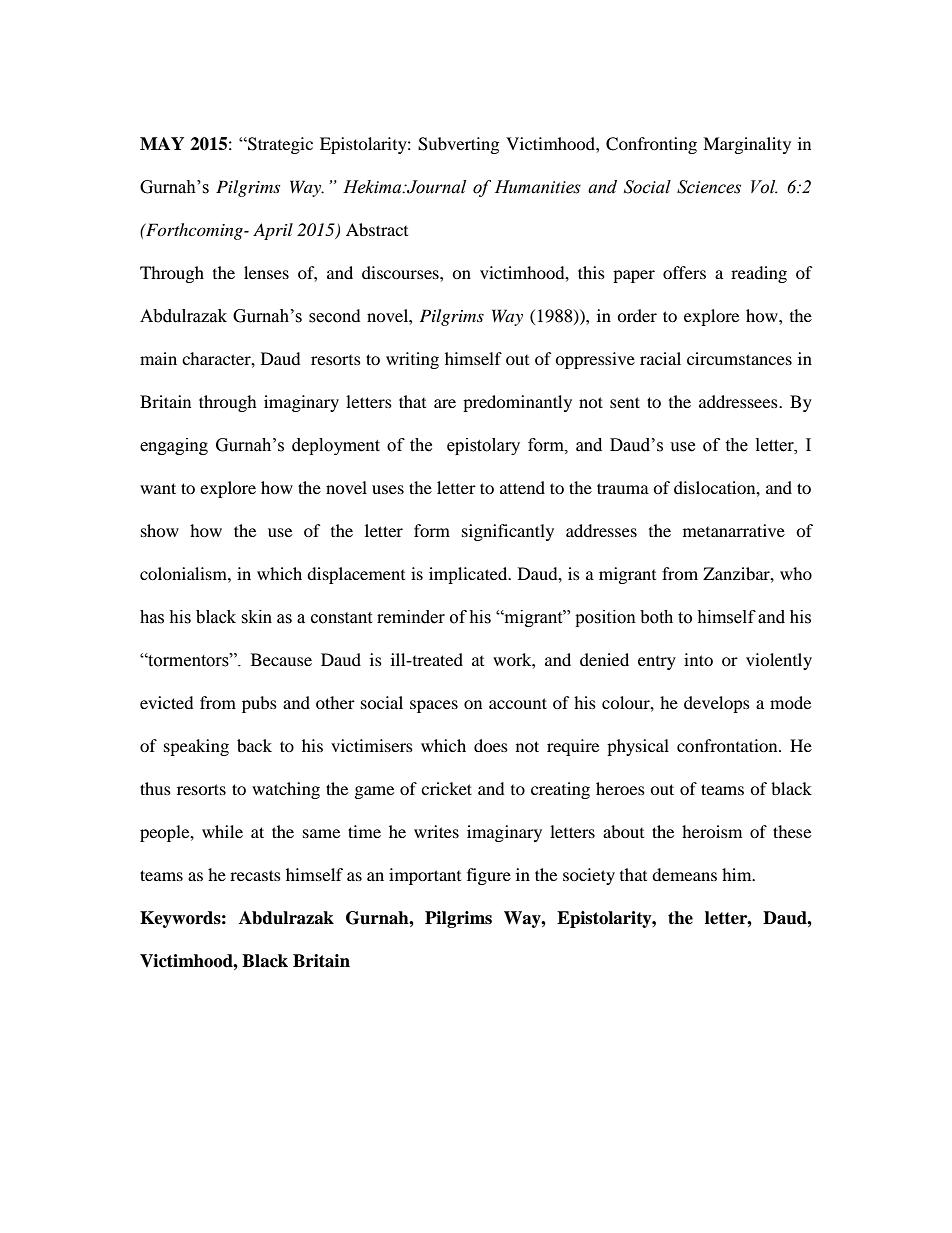 Image resolution: width=952 pixels, height=1233 pixels. I want to click on Sciences, so click(709, 187).
